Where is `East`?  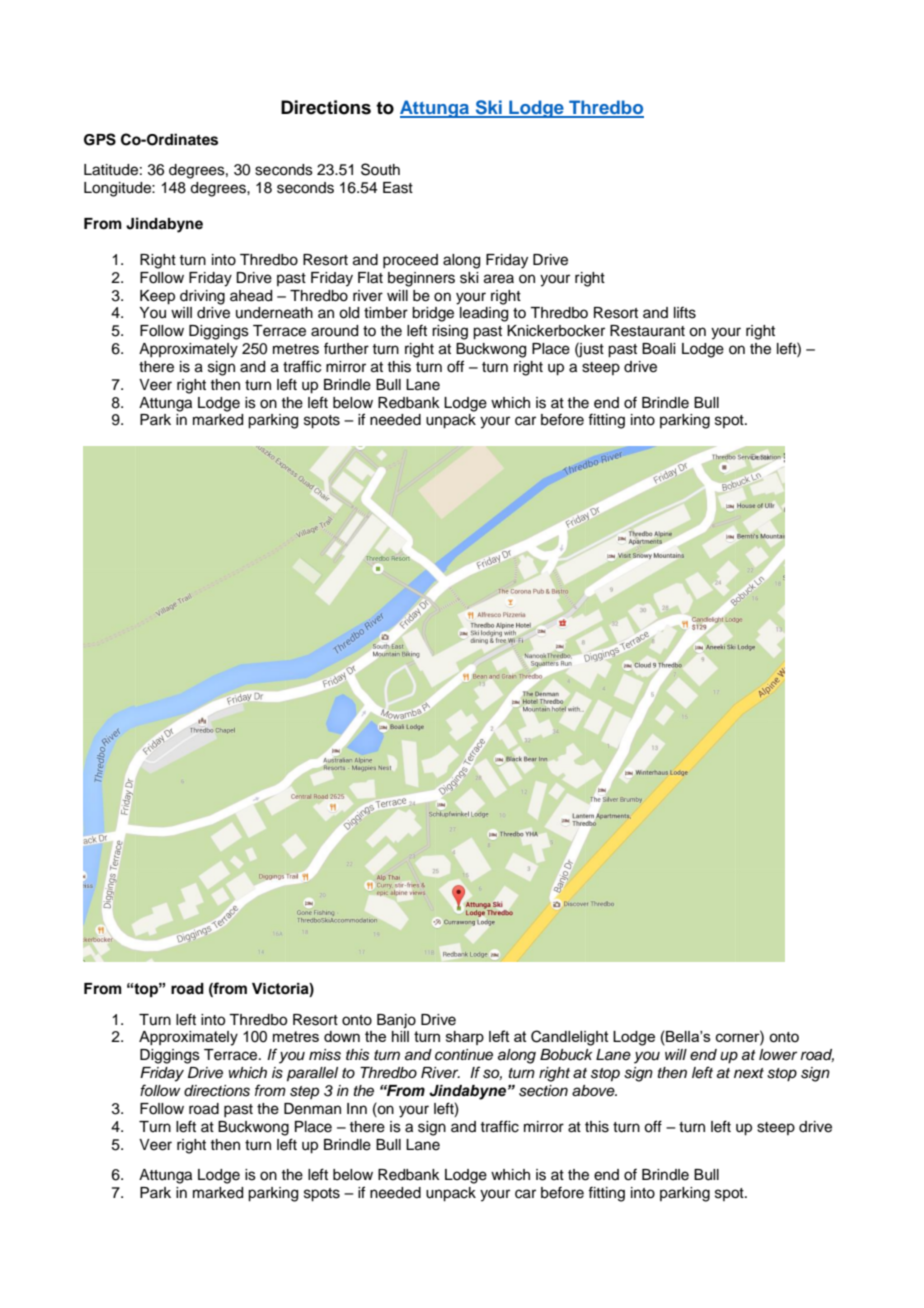 East is located at coordinates (398, 188).
